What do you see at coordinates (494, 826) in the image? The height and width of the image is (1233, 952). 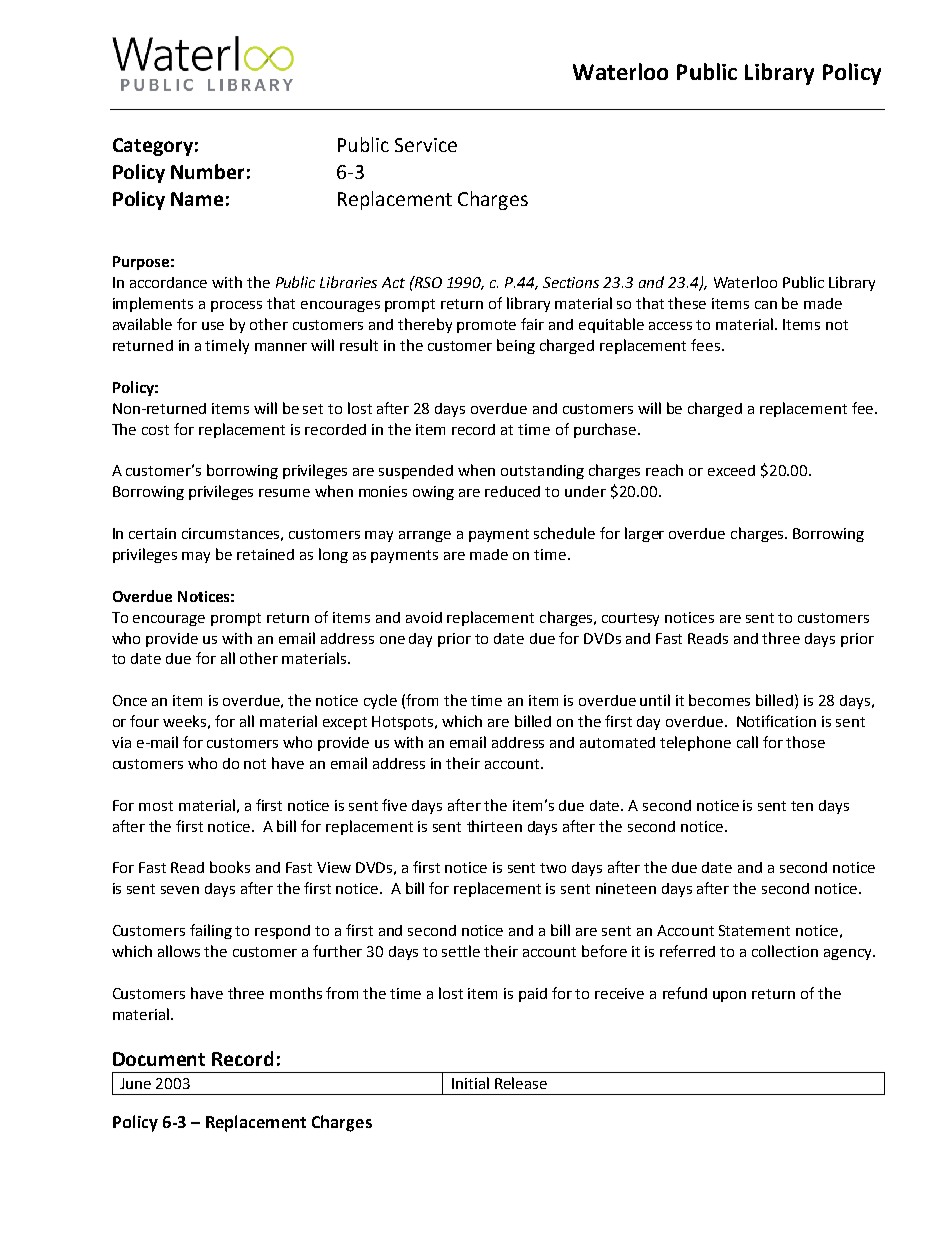 I see `thirteen` at bounding box center [494, 826].
